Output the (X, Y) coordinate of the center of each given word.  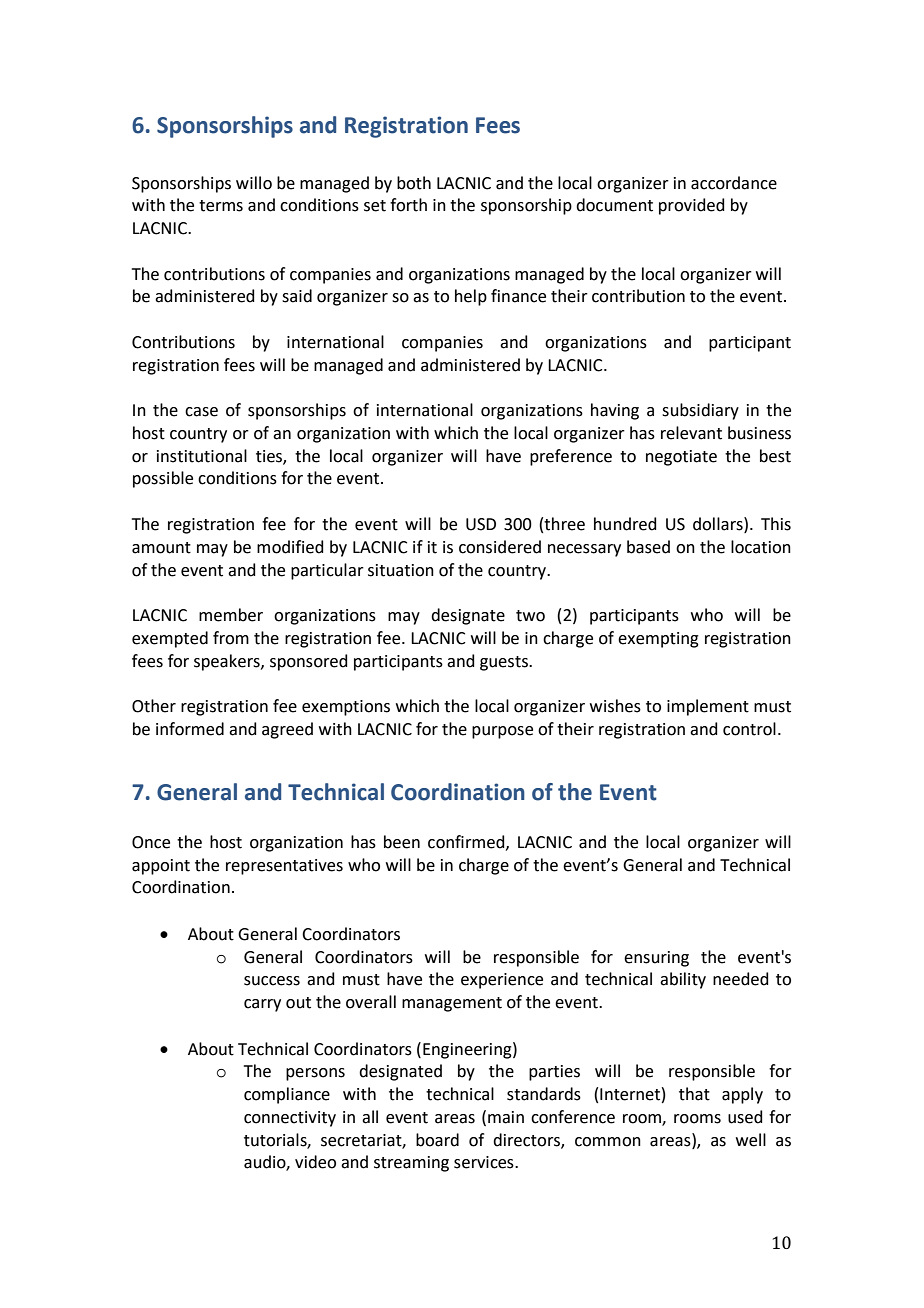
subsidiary (700, 411)
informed (190, 729)
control (749, 729)
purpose (502, 732)
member (231, 615)
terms (221, 206)
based (648, 547)
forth (408, 205)
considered (500, 547)
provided (692, 206)
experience (502, 981)
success (272, 981)
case (201, 412)
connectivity (290, 1119)
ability (683, 980)
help (471, 297)
